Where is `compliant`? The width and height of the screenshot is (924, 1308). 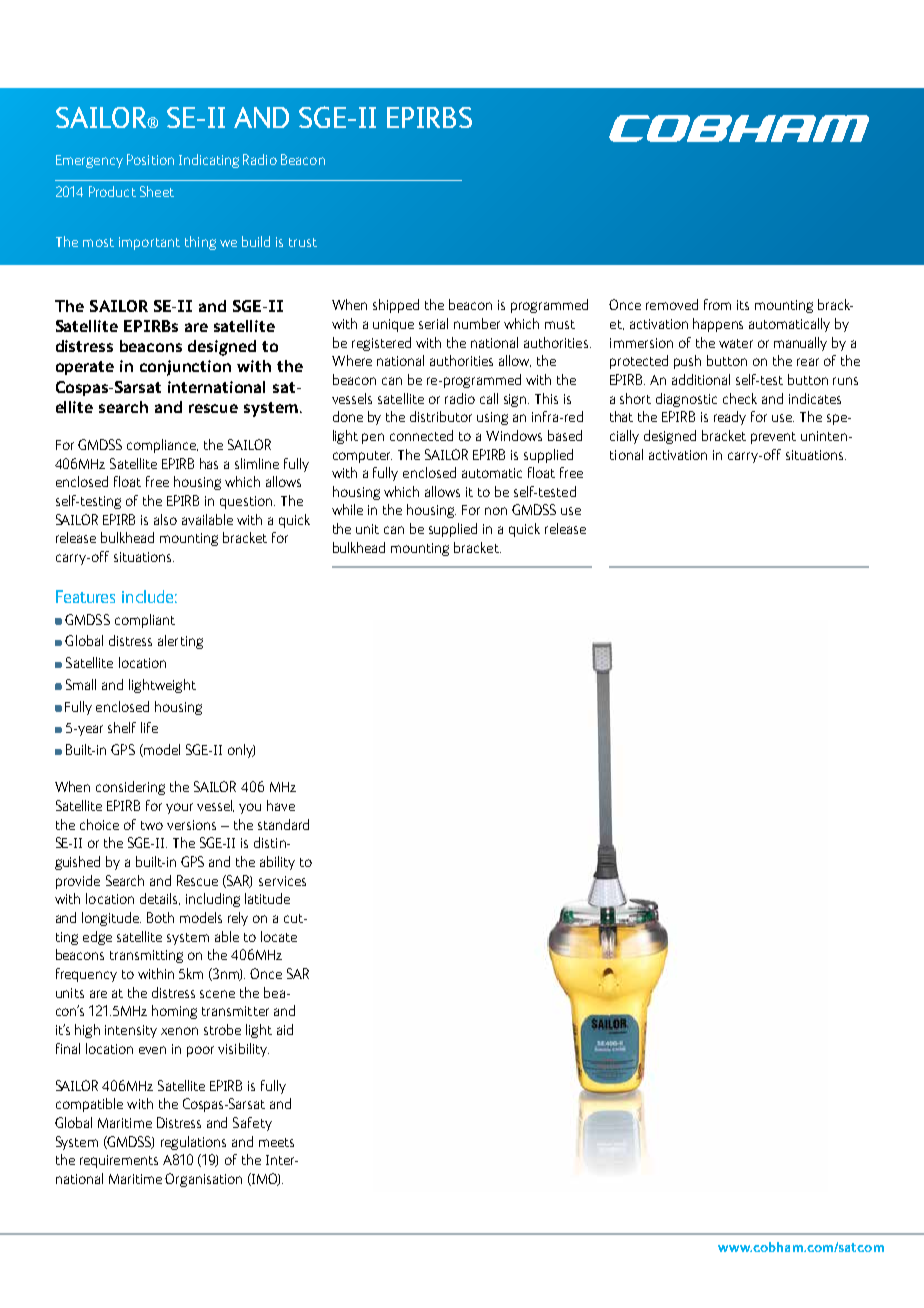 compliant is located at coordinates (145, 621).
